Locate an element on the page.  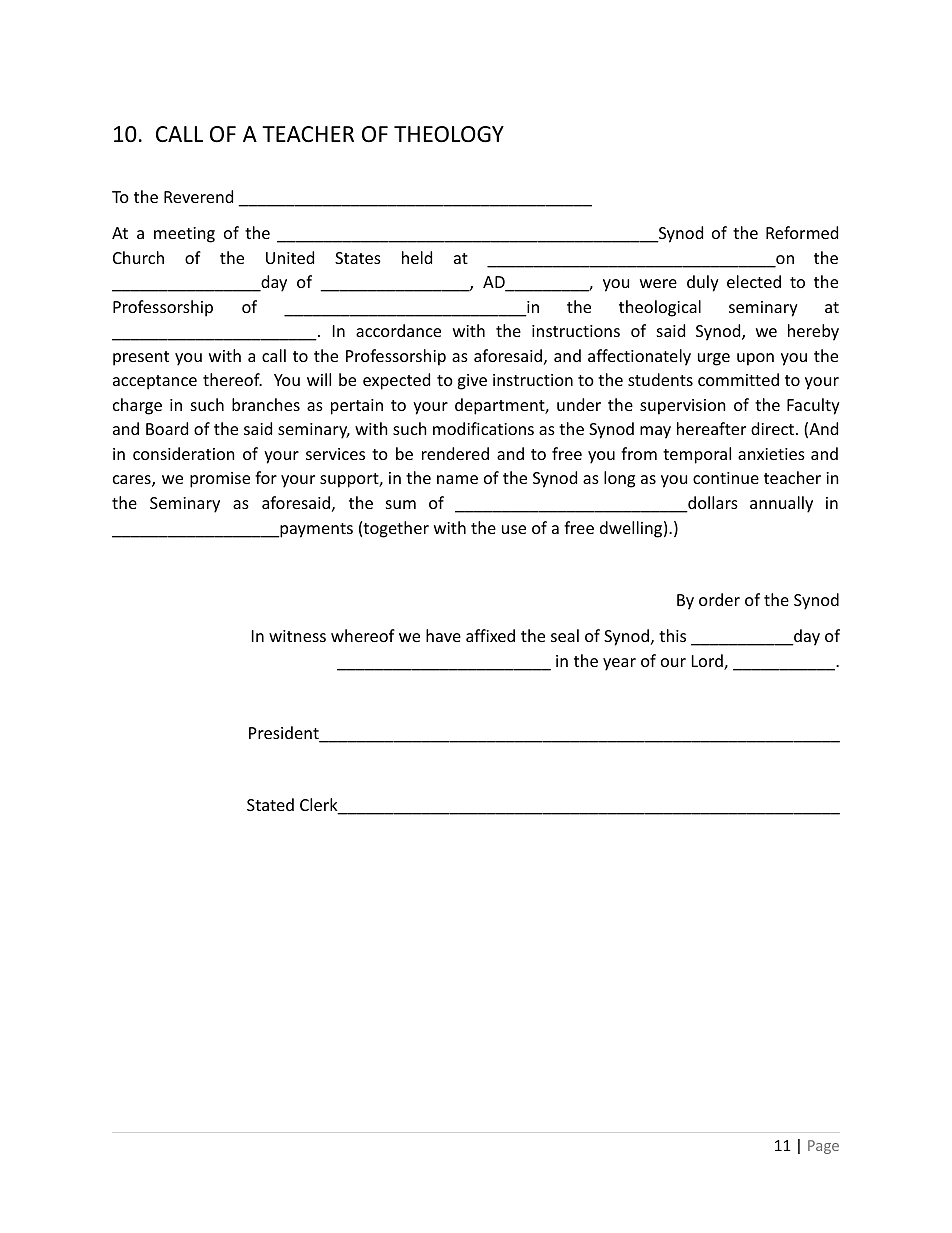
Page is located at coordinates (823, 1147).
